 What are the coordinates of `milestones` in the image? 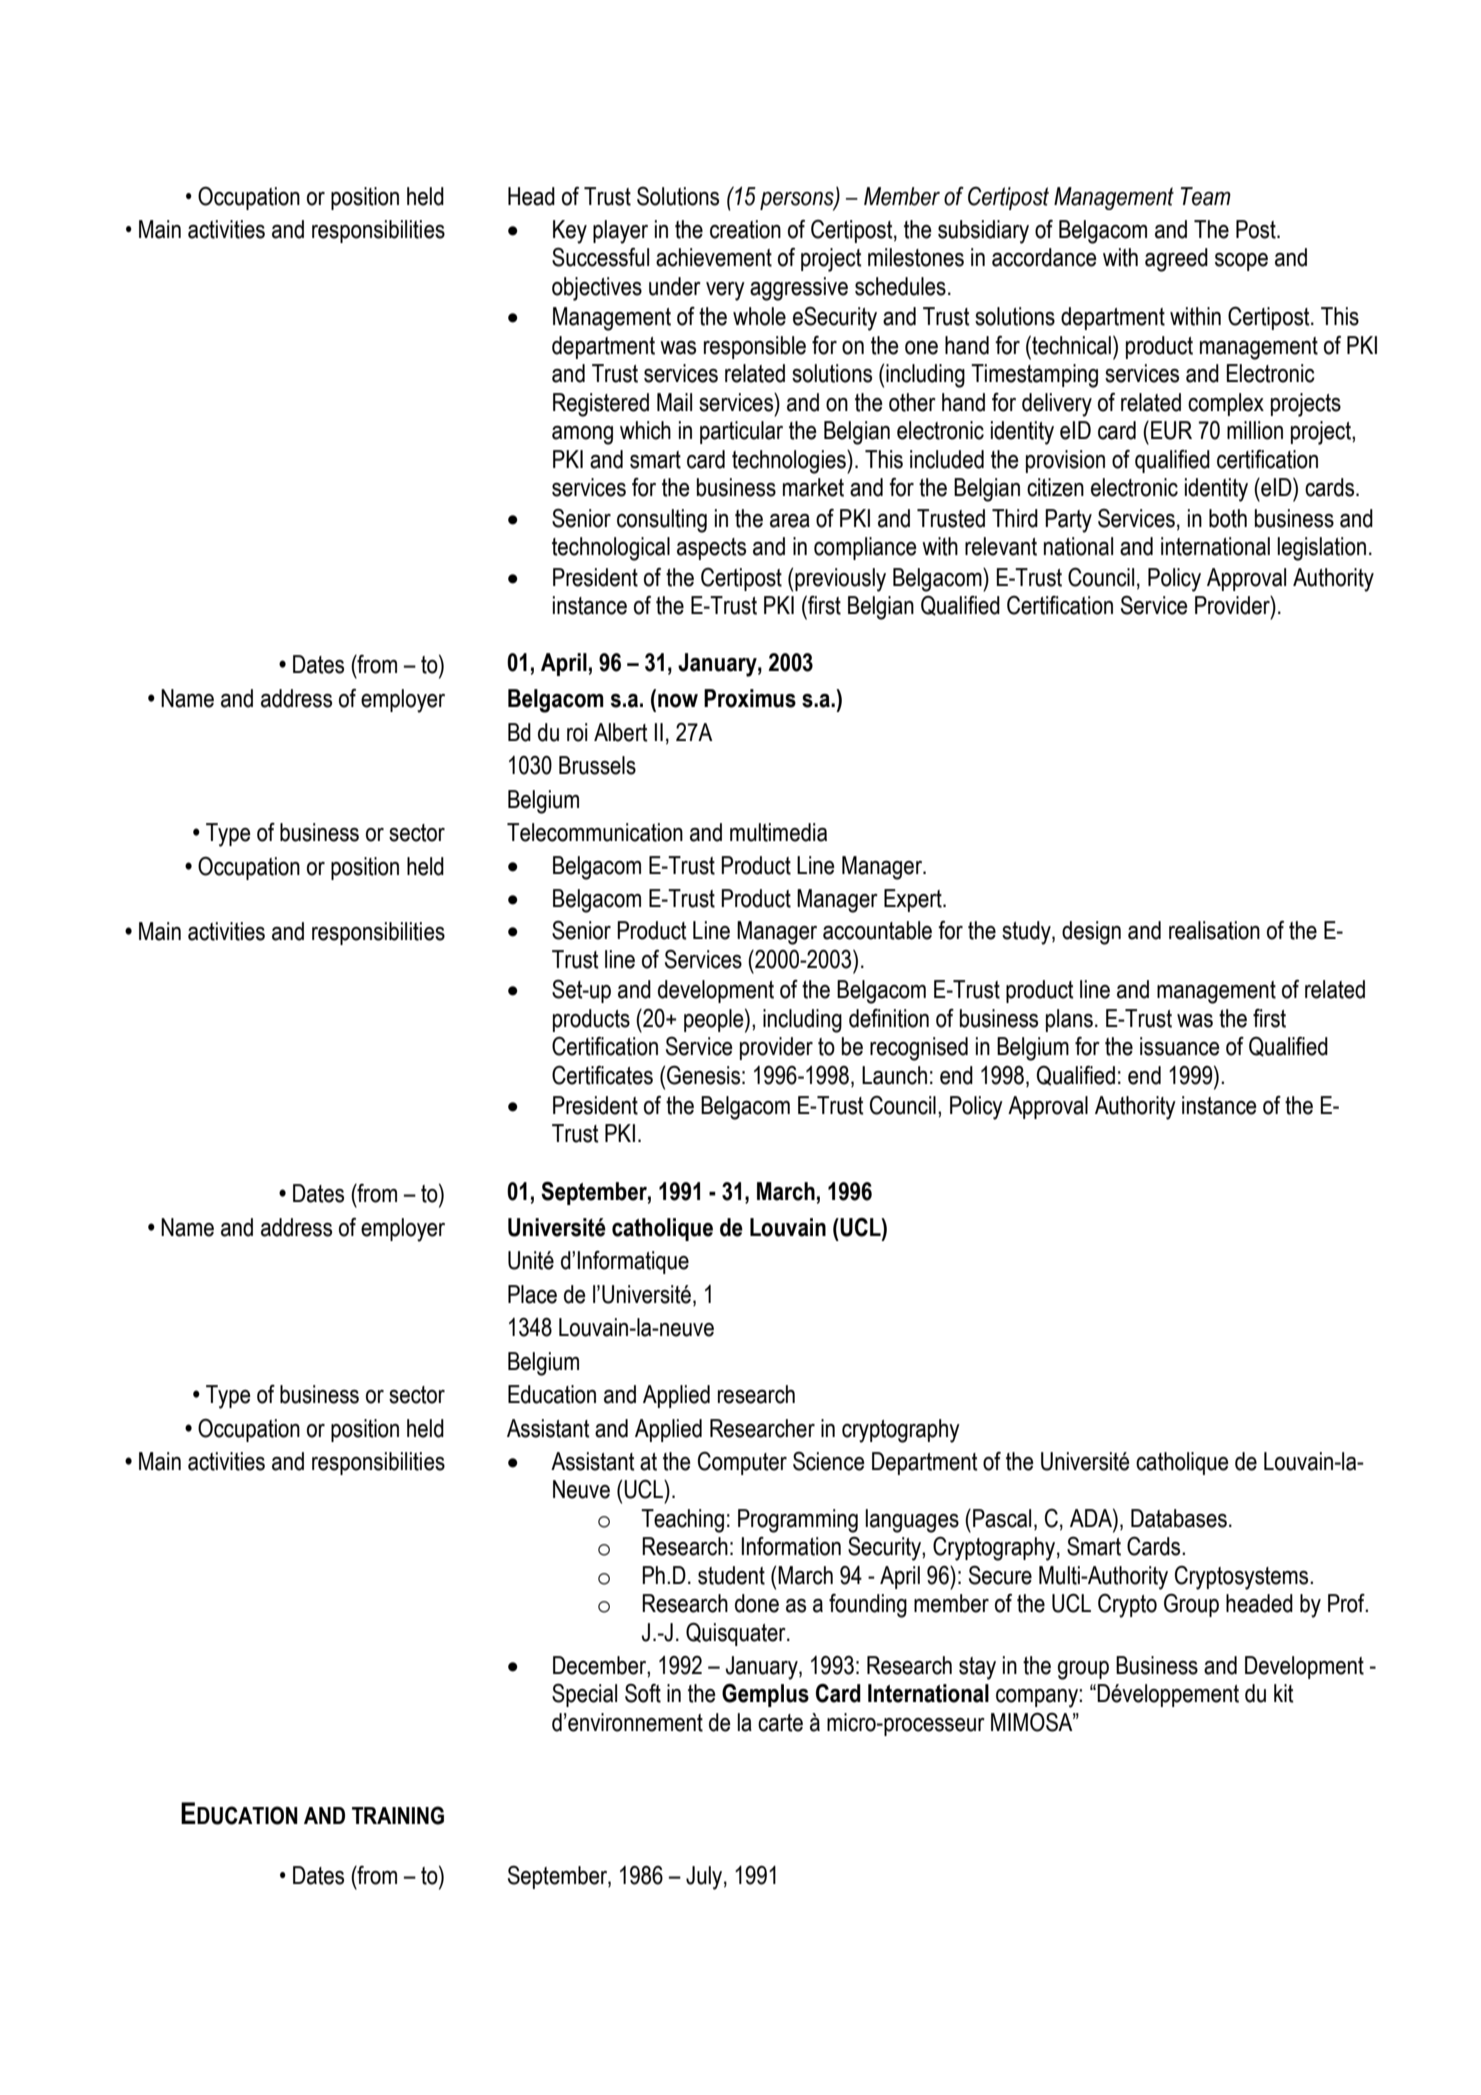 It's located at (916, 257).
